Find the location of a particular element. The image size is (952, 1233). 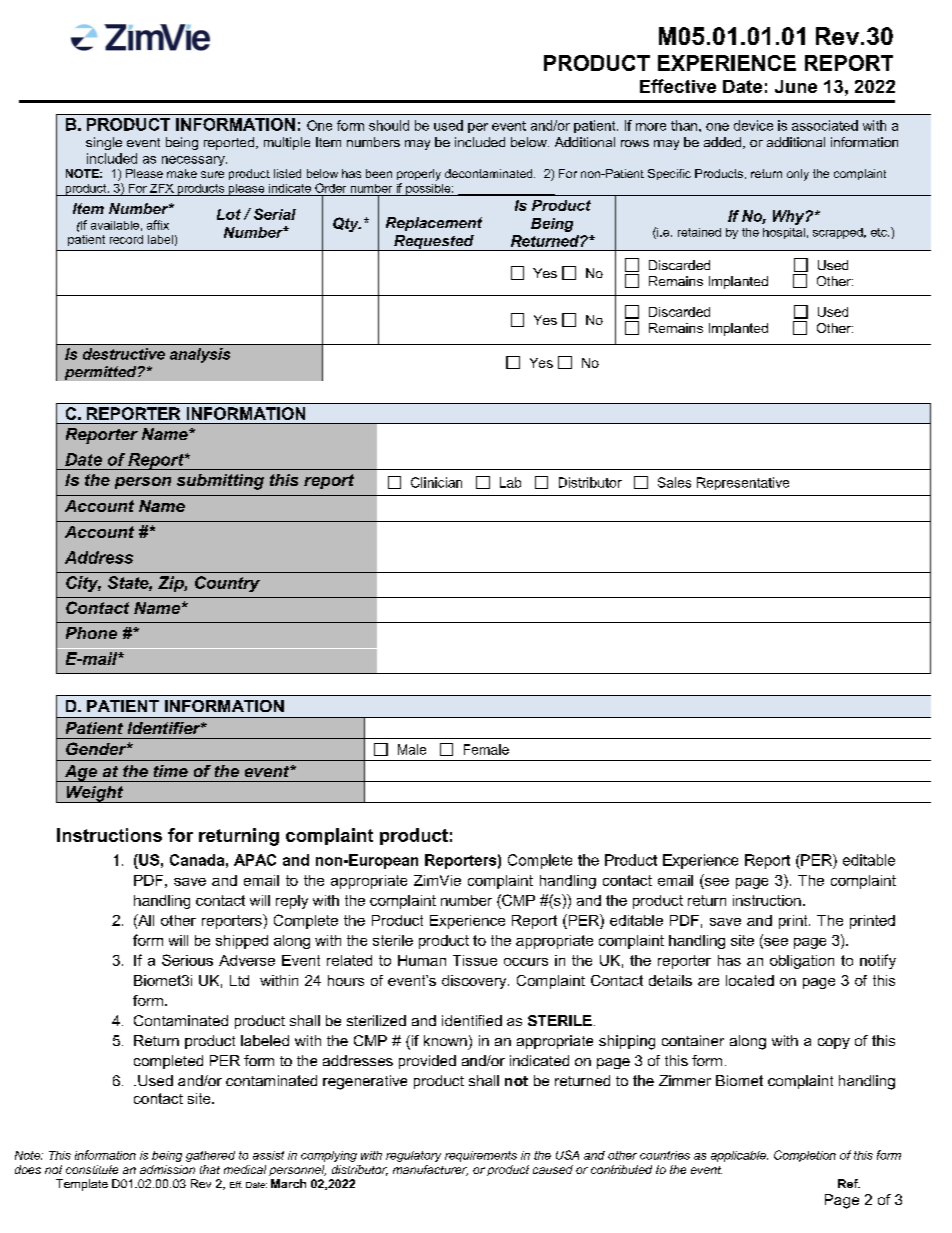

device is located at coordinates (753, 125).
